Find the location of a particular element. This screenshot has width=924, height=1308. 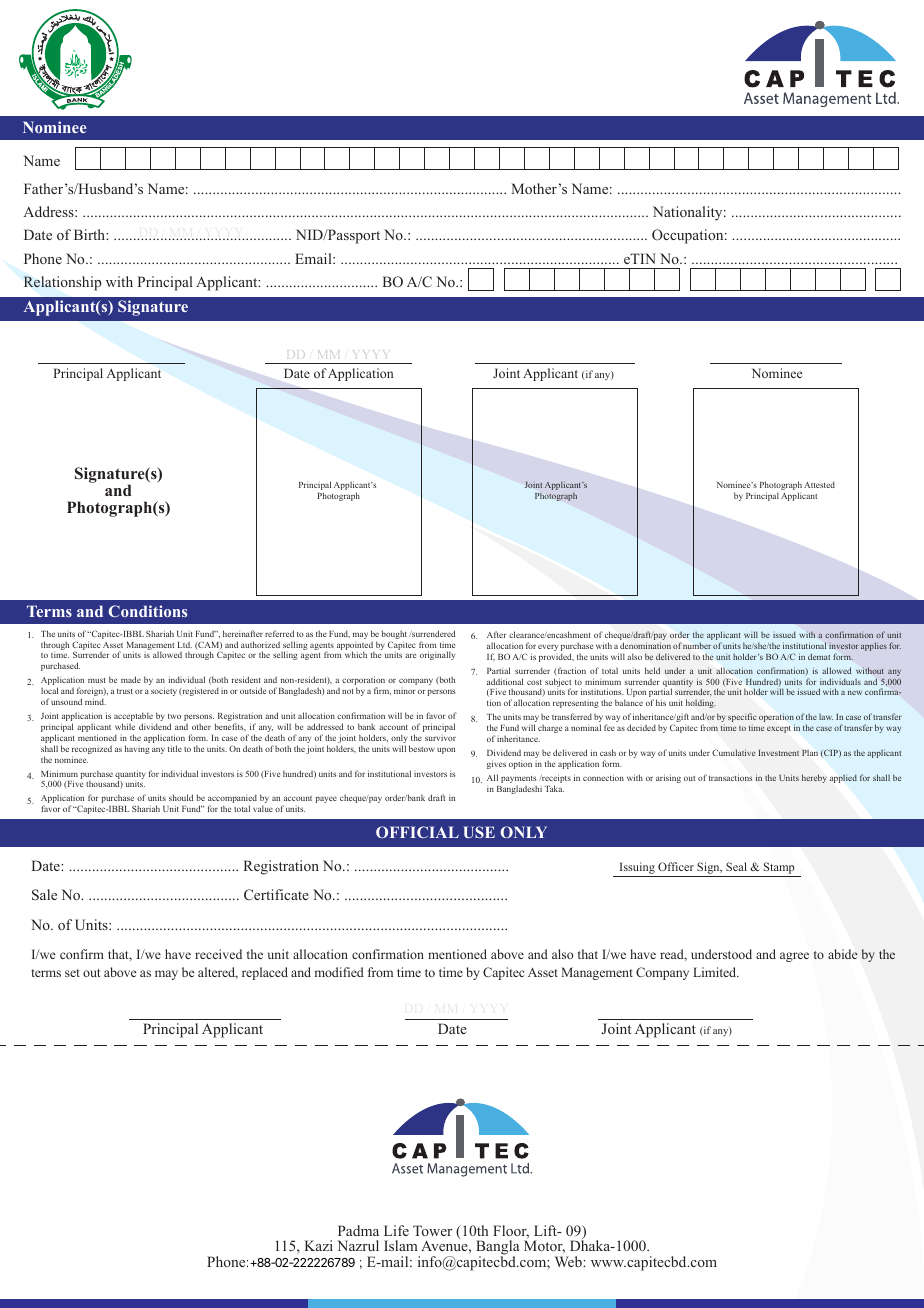

Stamp is located at coordinates (779, 869).
